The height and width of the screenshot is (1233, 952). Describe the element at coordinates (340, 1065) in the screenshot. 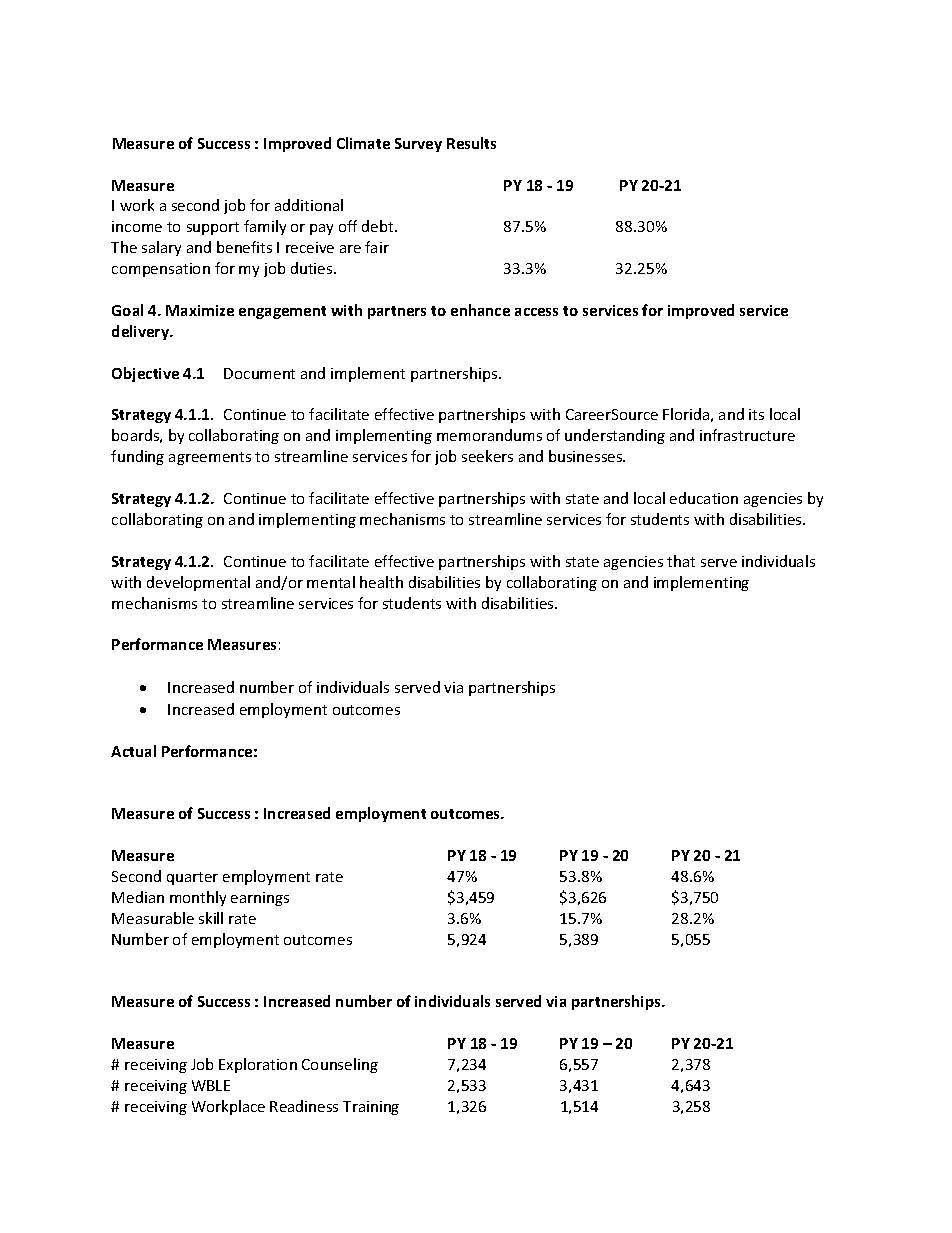

I see `Counseling` at that location.
